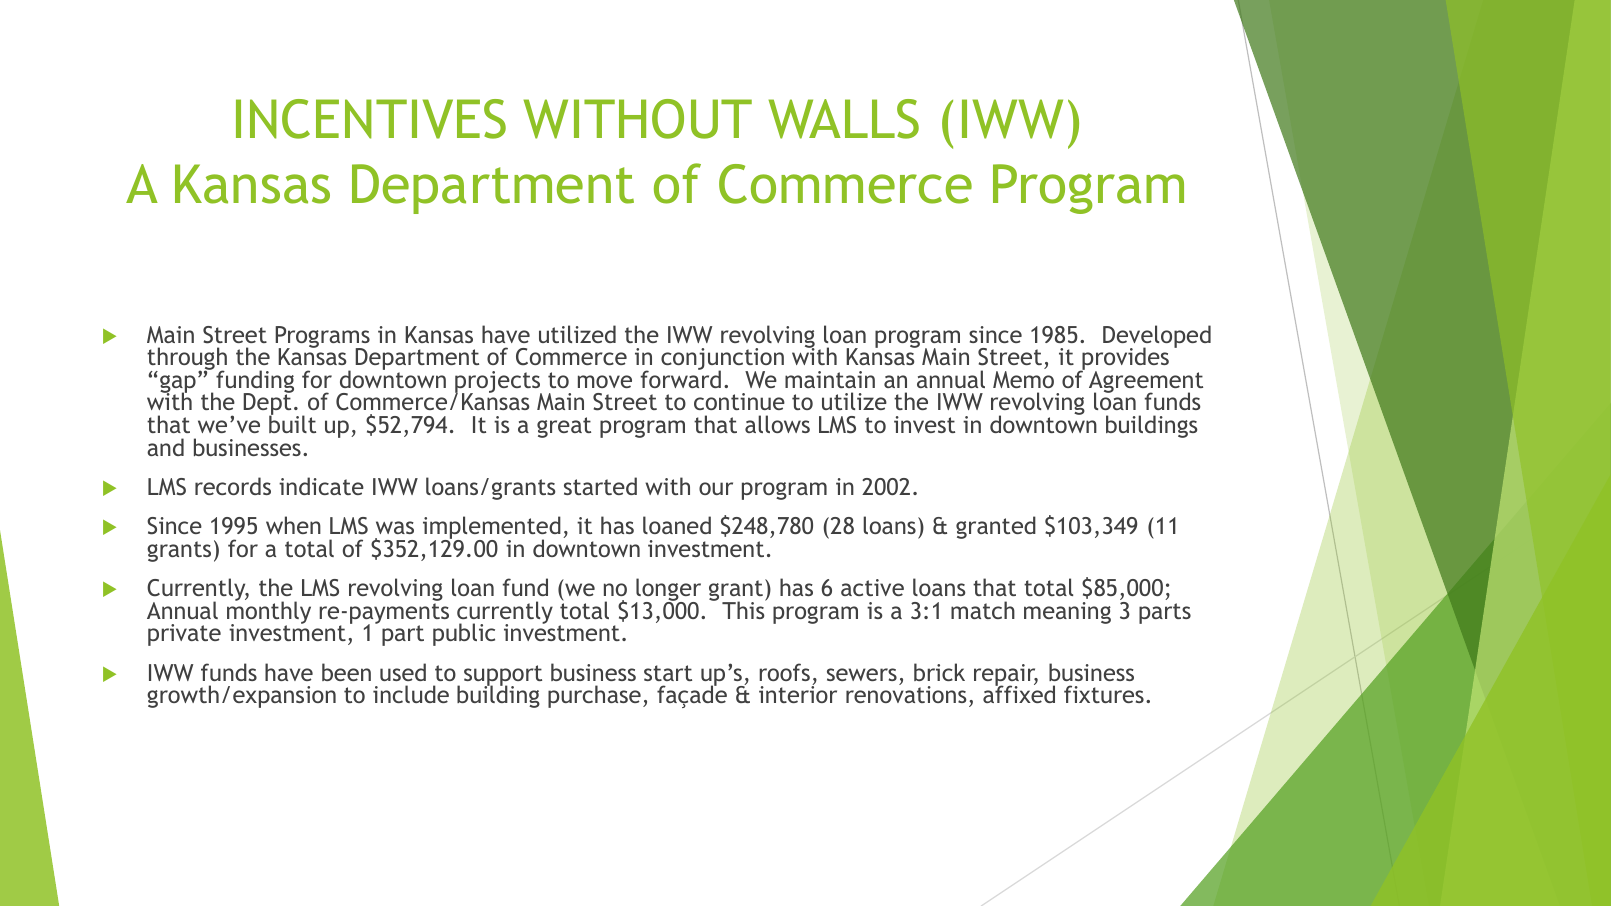 The image size is (1611, 906). What do you see at coordinates (321, 486) in the document?
I see `indicate` at bounding box center [321, 486].
